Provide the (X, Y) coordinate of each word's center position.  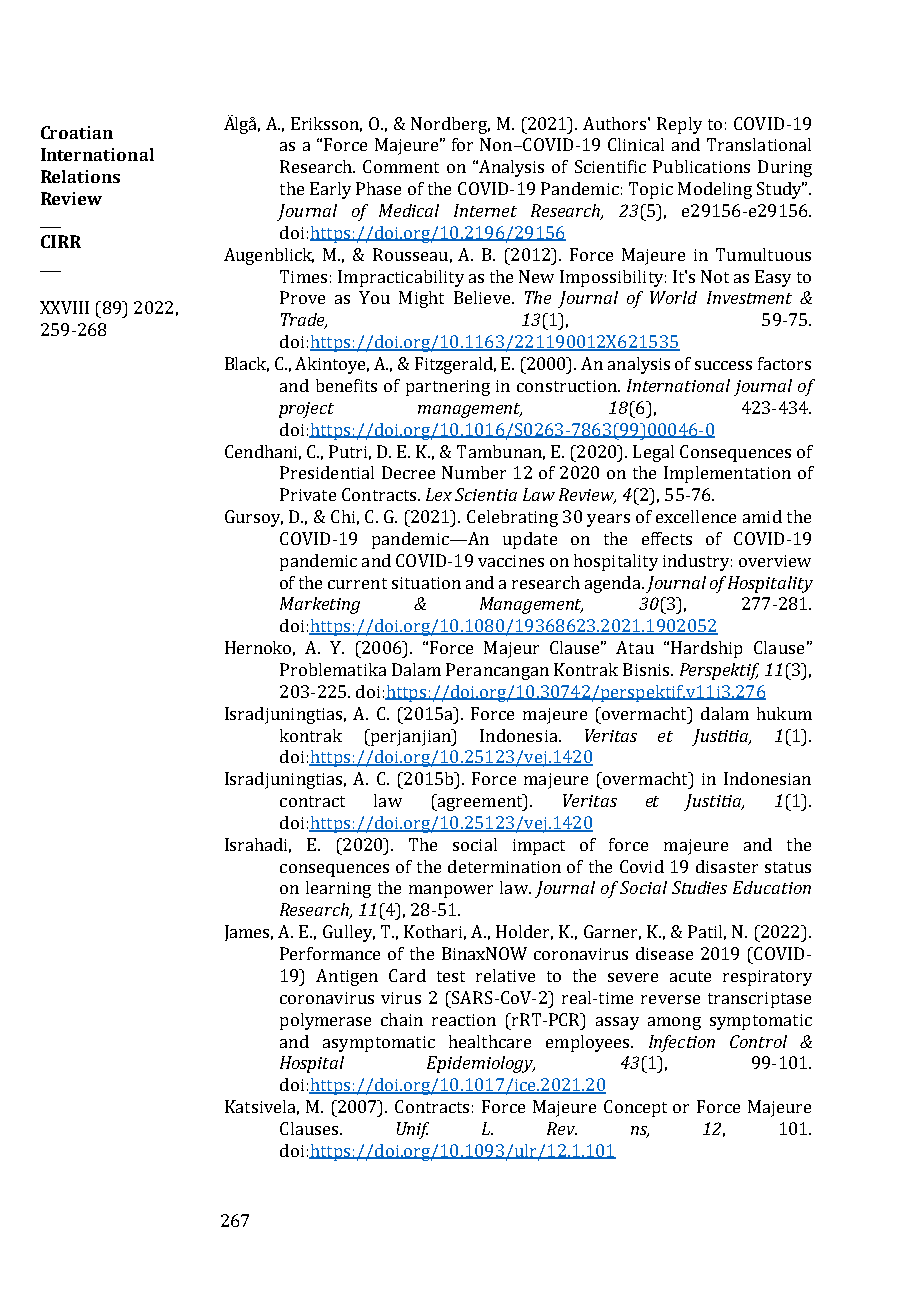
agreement (480, 802)
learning (338, 889)
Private (308, 494)
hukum (784, 713)
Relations (80, 176)
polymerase (325, 1021)
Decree (408, 472)
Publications (701, 166)
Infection (682, 1043)
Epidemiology (481, 1064)
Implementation (727, 474)
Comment (401, 166)
